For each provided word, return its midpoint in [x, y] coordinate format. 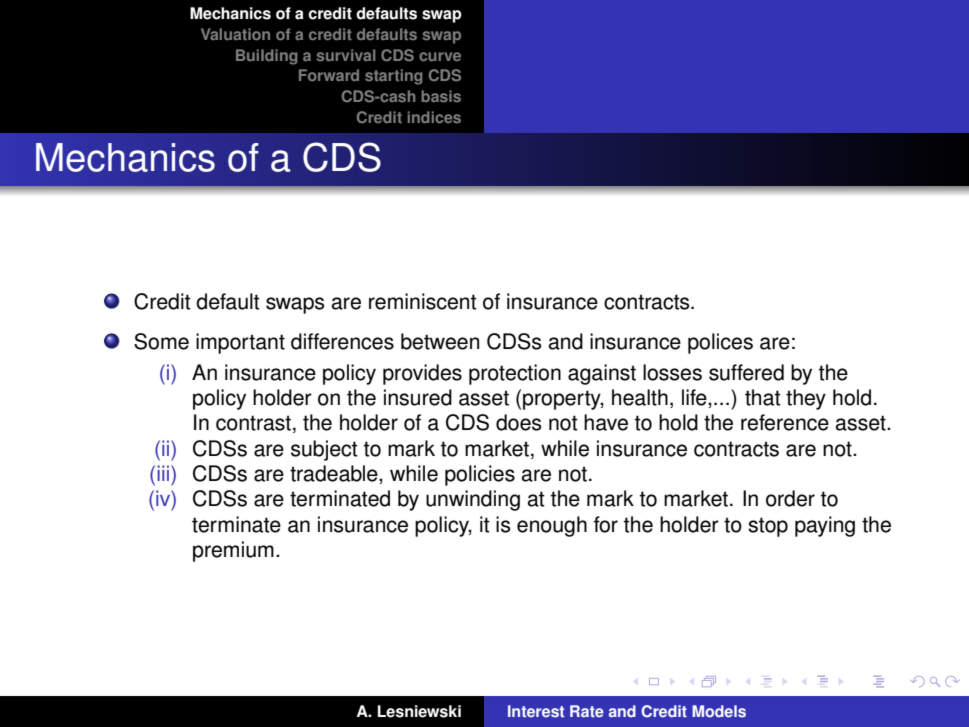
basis [441, 96]
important [240, 343]
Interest [536, 711]
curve [440, 56]
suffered [746, 372]
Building [266, 57]
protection [515, 374]
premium [233, 551]
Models [719, 711]
